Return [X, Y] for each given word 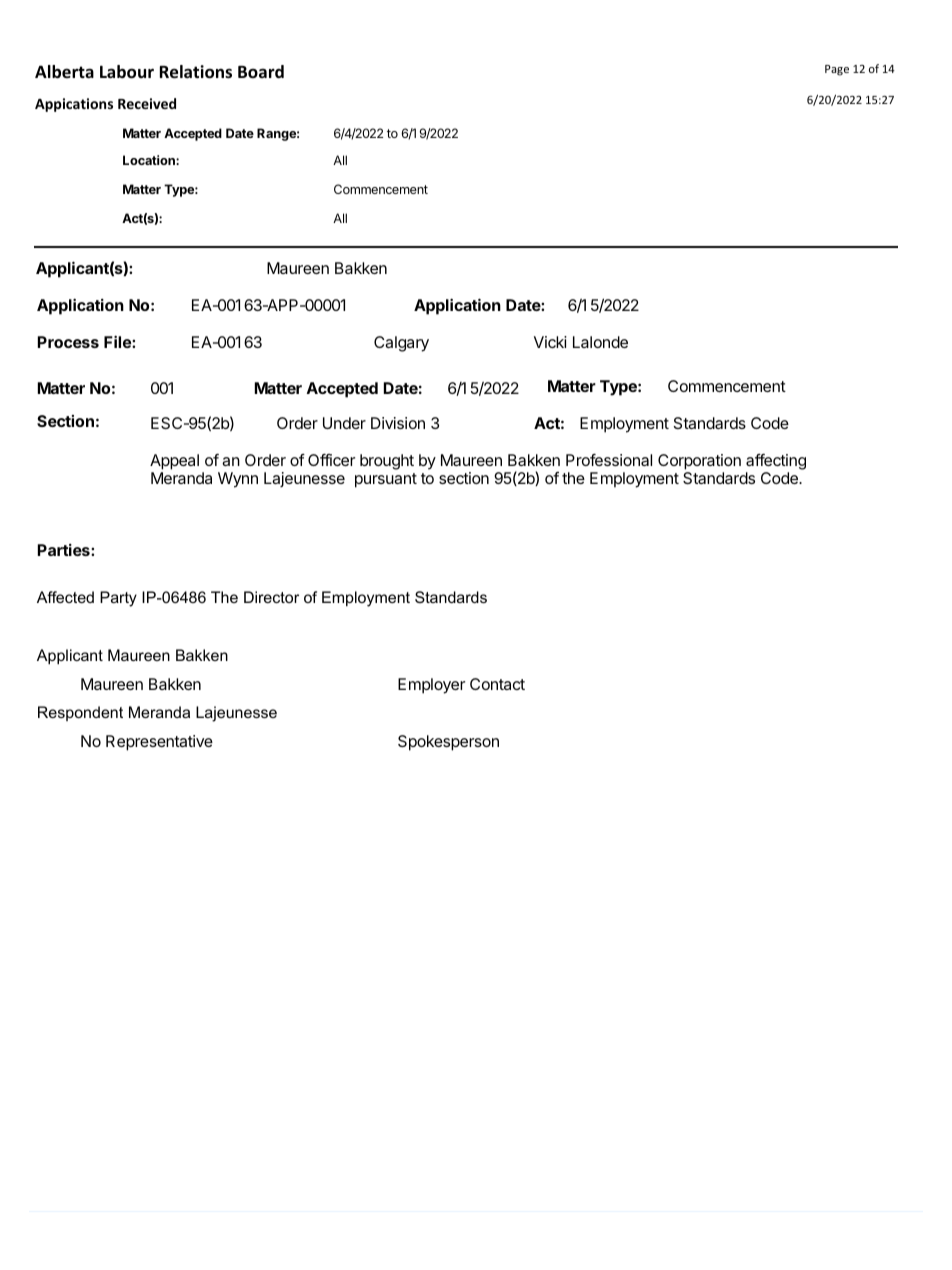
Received [147, 103]
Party [118, 599]
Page [837, 70]
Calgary [401, 344]
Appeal [174, 462]
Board [261, 72]
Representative [159, 743]
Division [398, 423]
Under [344, 423]
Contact [497, 684]
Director [271, 597]
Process [68, 342]
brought [387, 462]
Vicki [550, 342]
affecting [776, 462]
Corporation [699, 462]
